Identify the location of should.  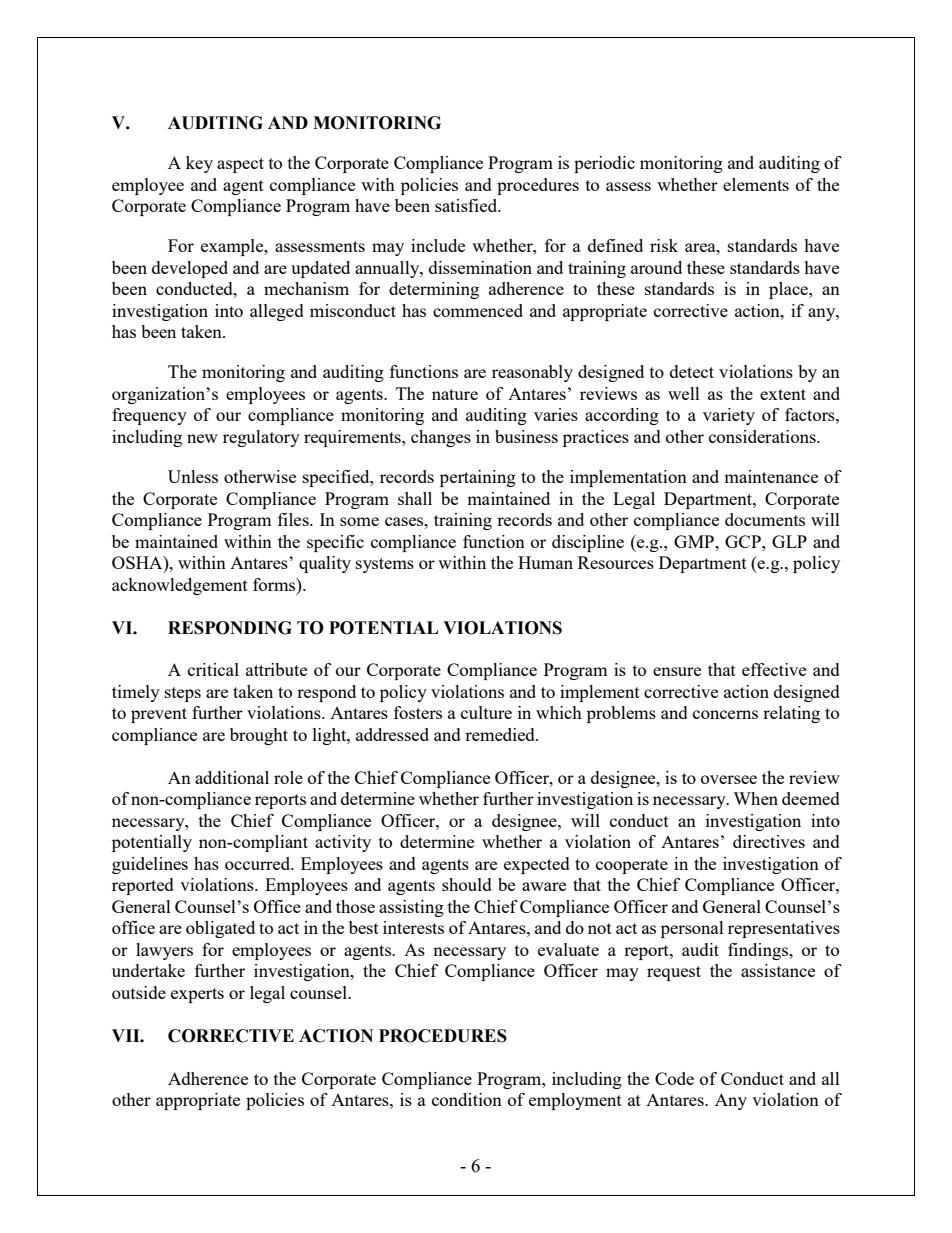
(467, 884).
